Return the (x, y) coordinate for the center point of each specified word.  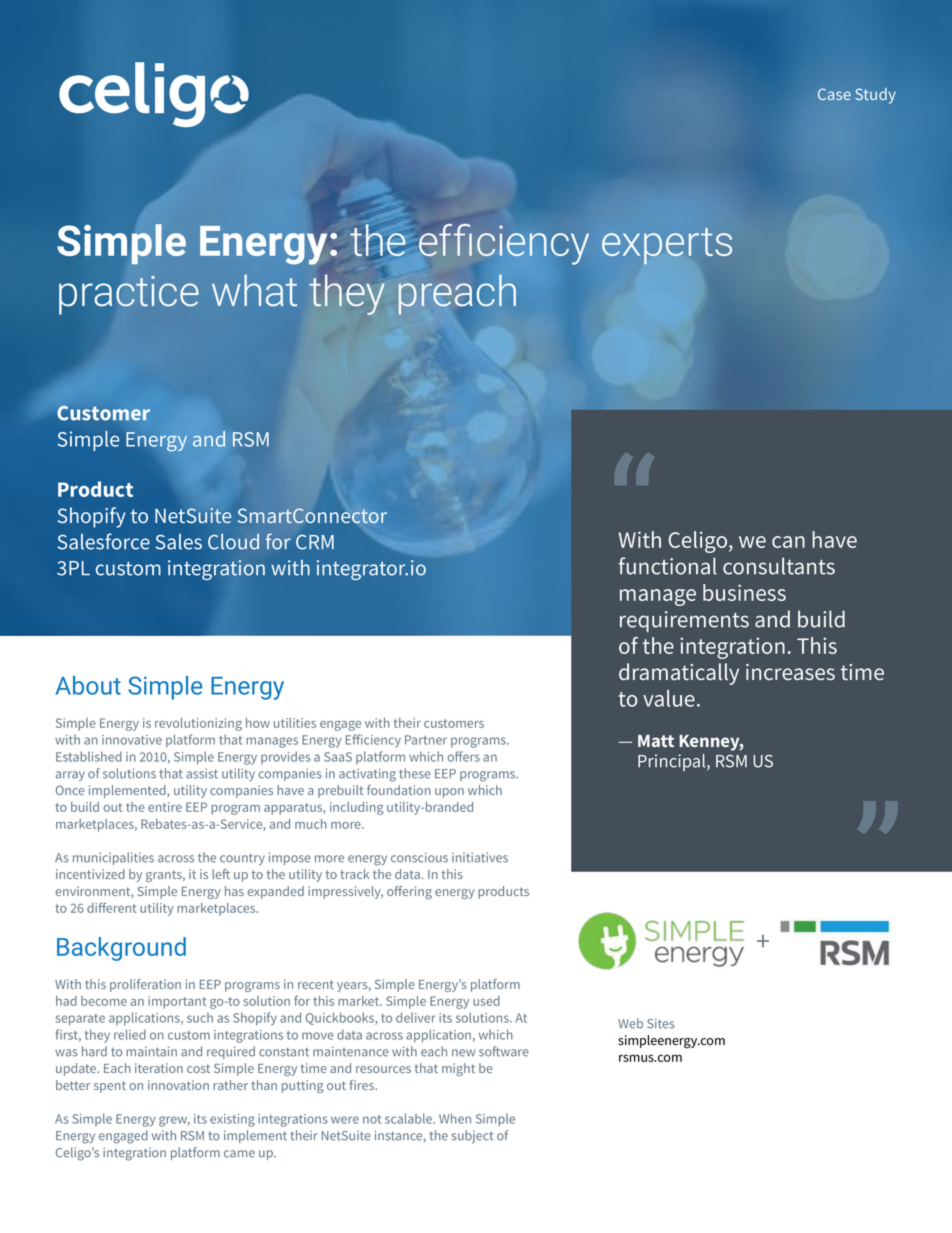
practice (129, 295)
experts (667, 246)
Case (834, 94)
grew (174, 1121)
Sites (661, 1023)
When (455, 1118)
